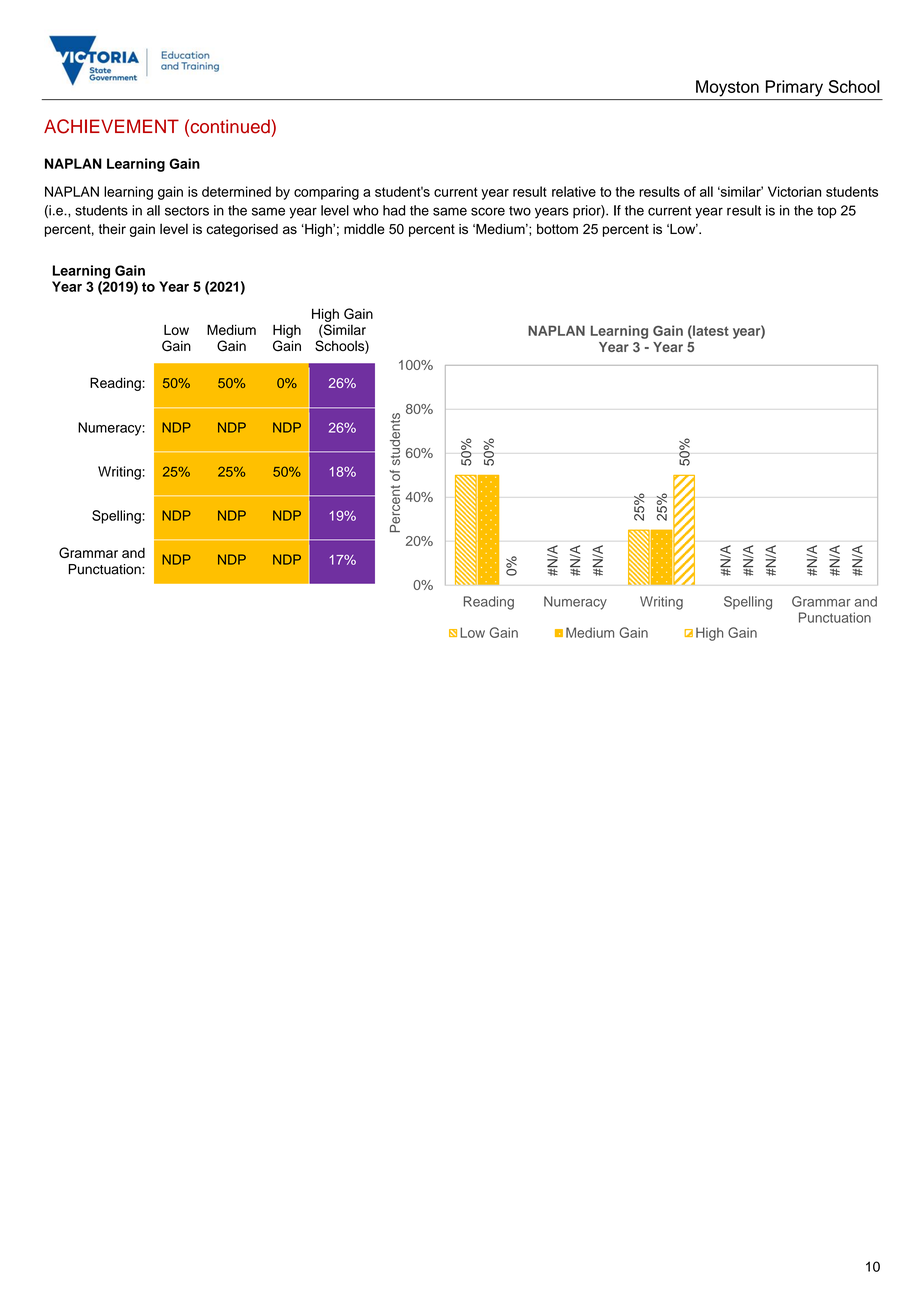 The width and height of the screenshot is (924, 1309). I want to click on relative, so click(574, 191).
